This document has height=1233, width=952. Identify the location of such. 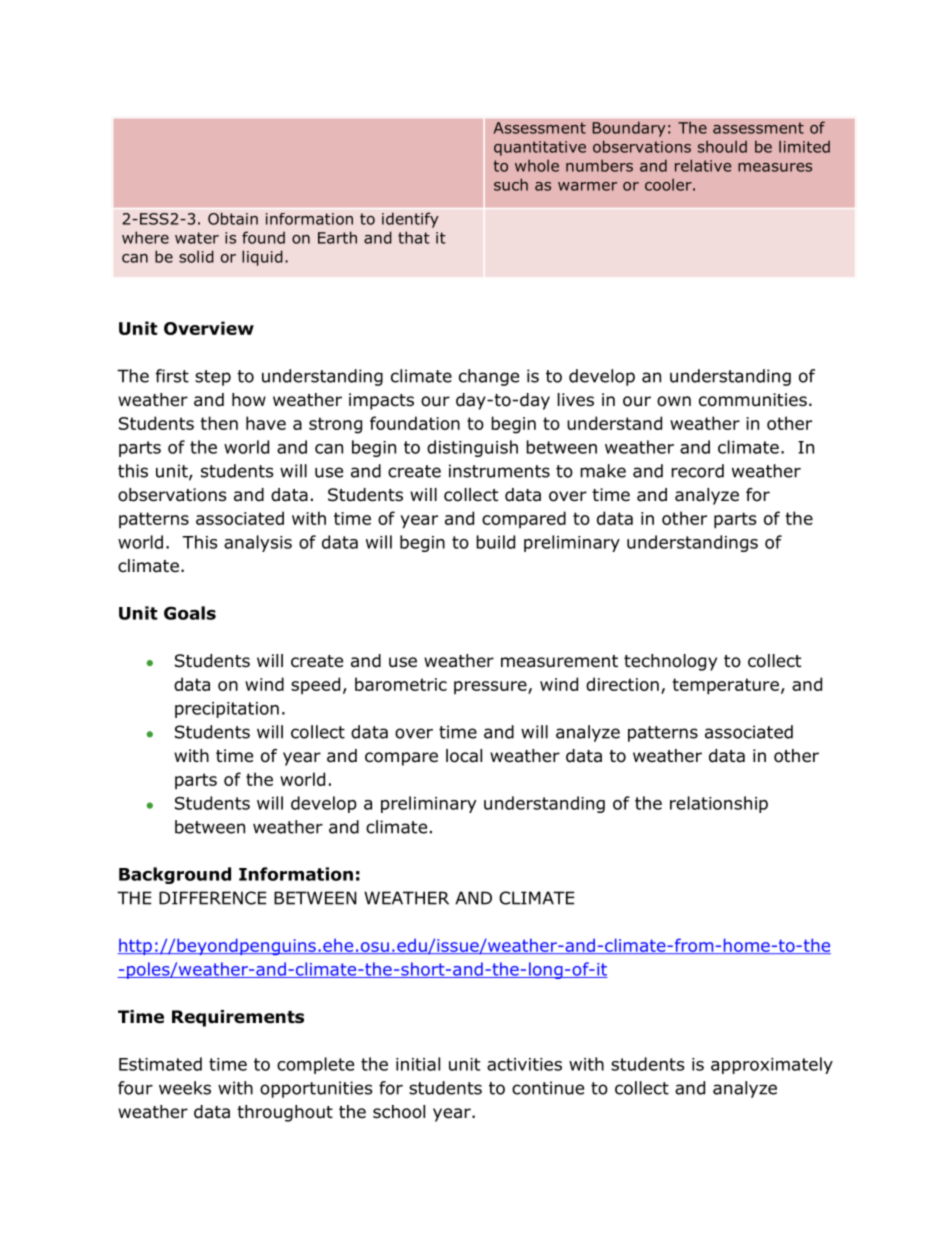
(511, 184).
